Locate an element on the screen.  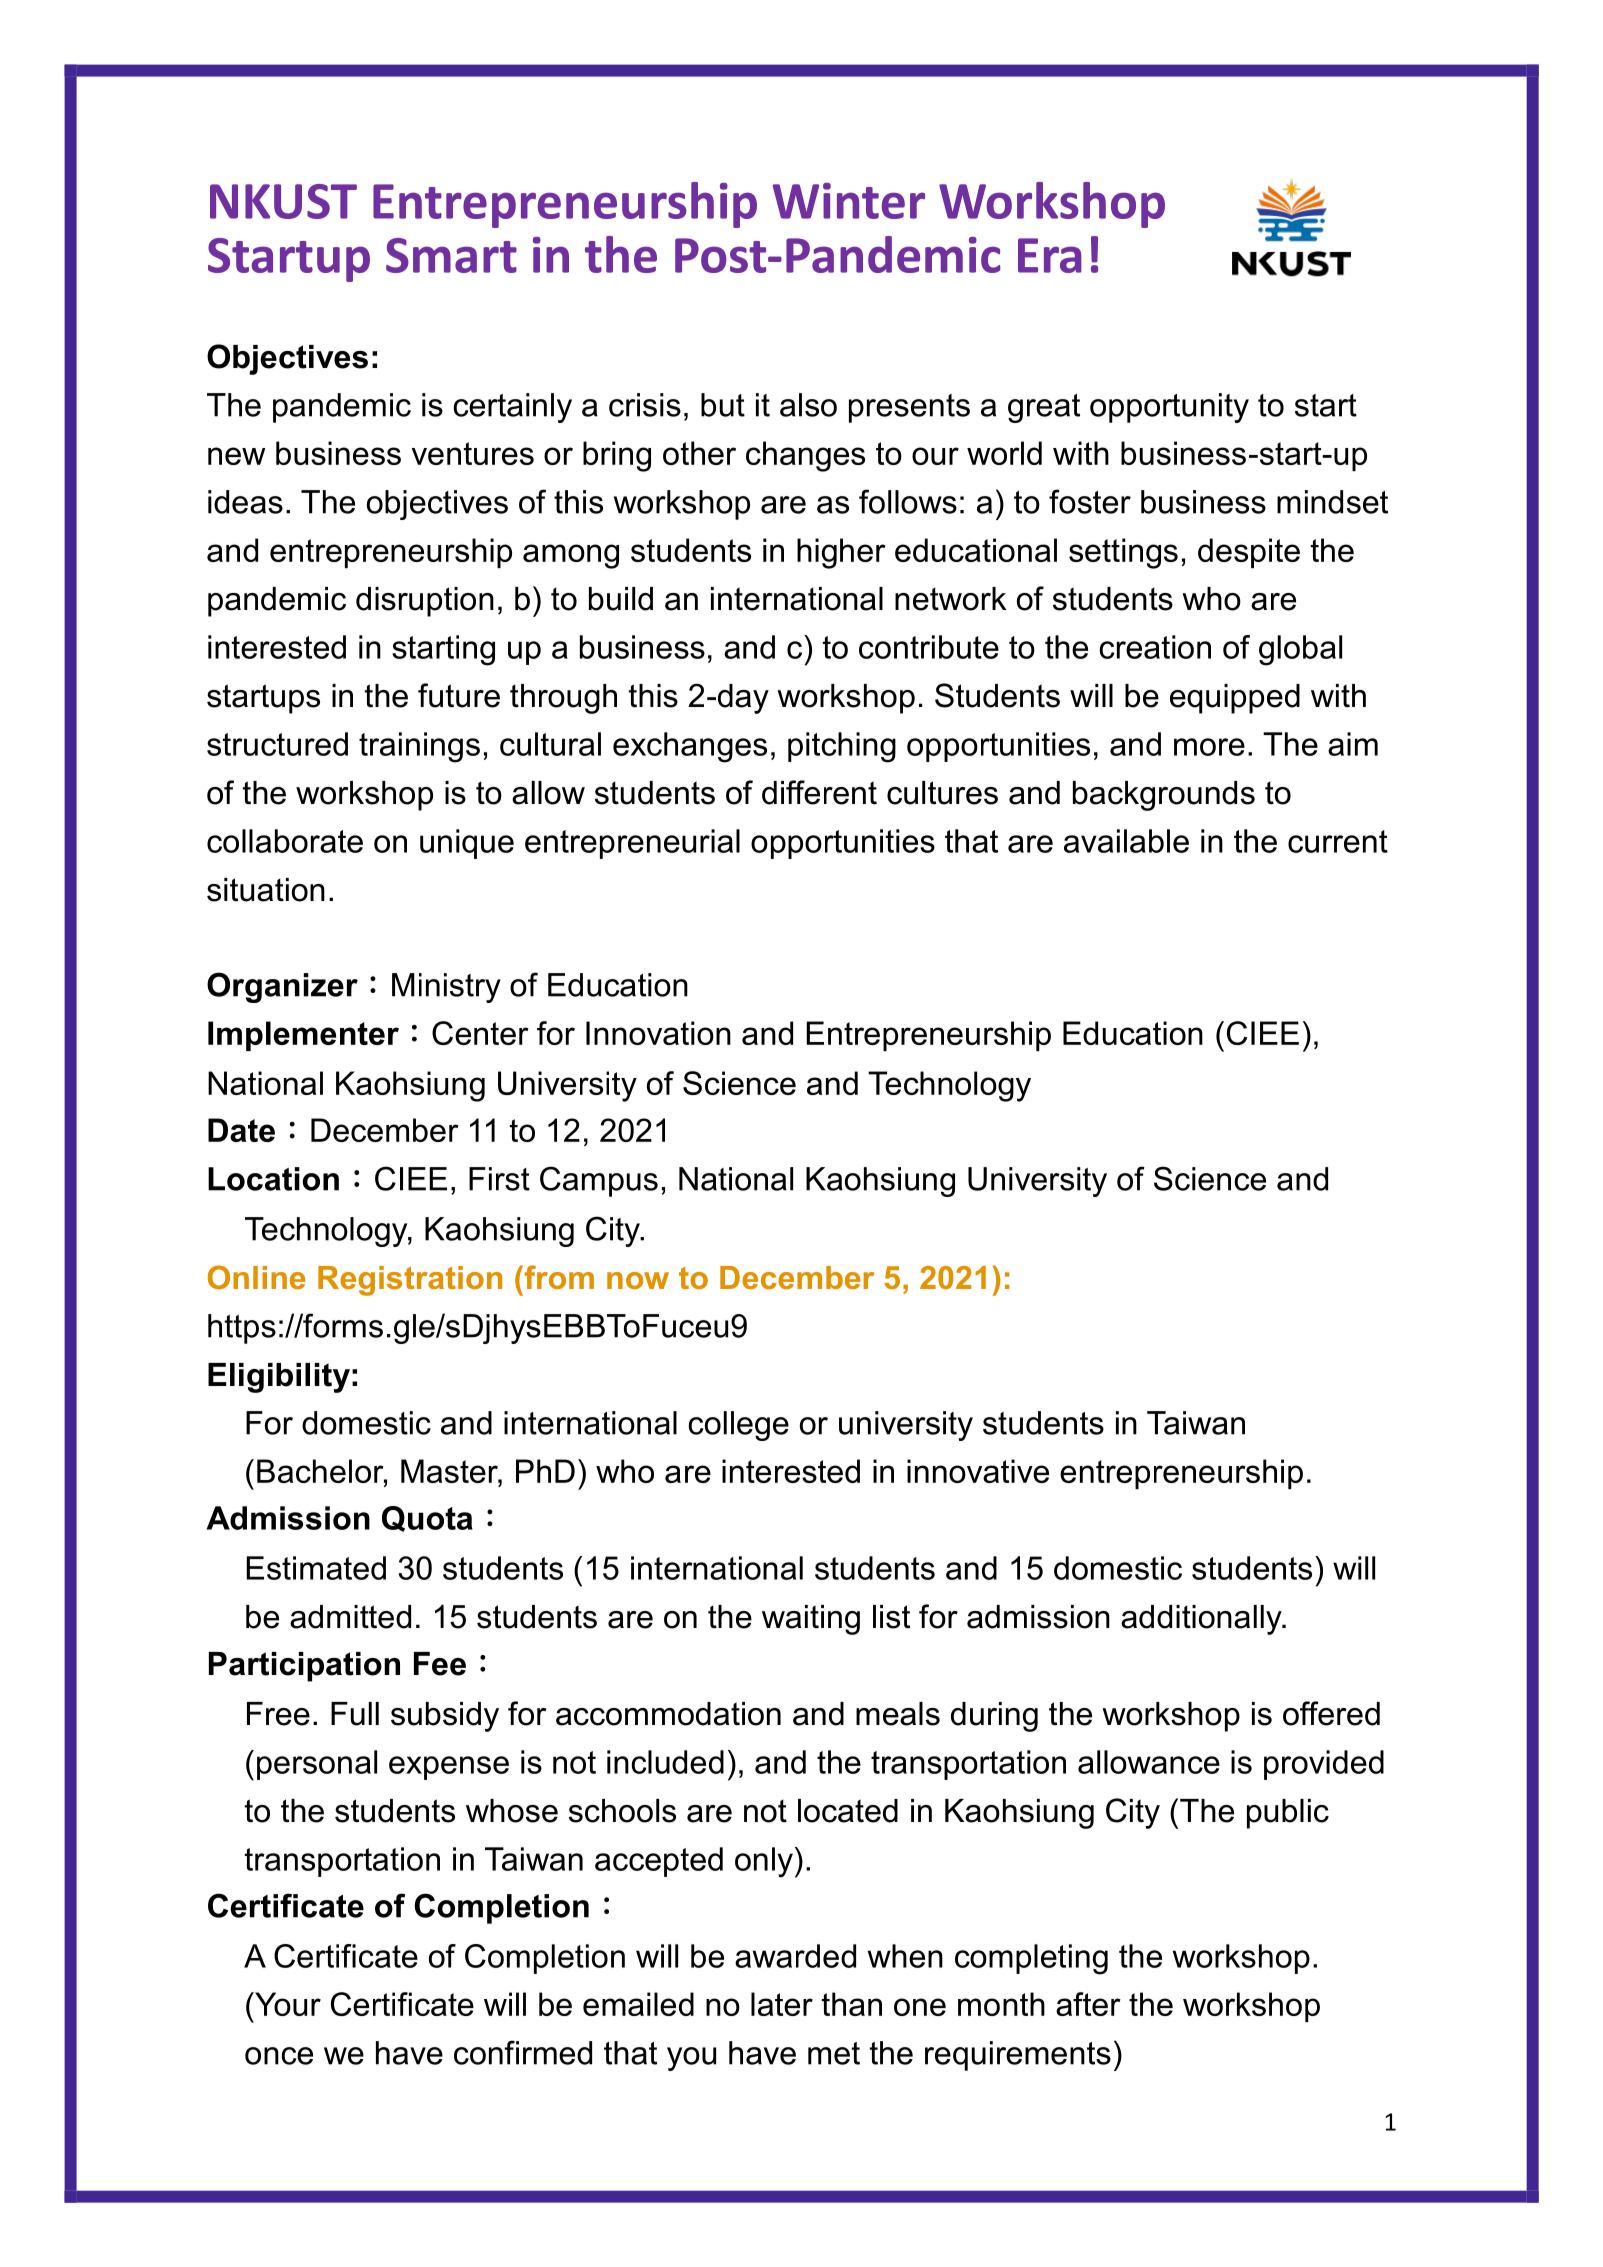
Your is located at coordinates (287, 2004).
